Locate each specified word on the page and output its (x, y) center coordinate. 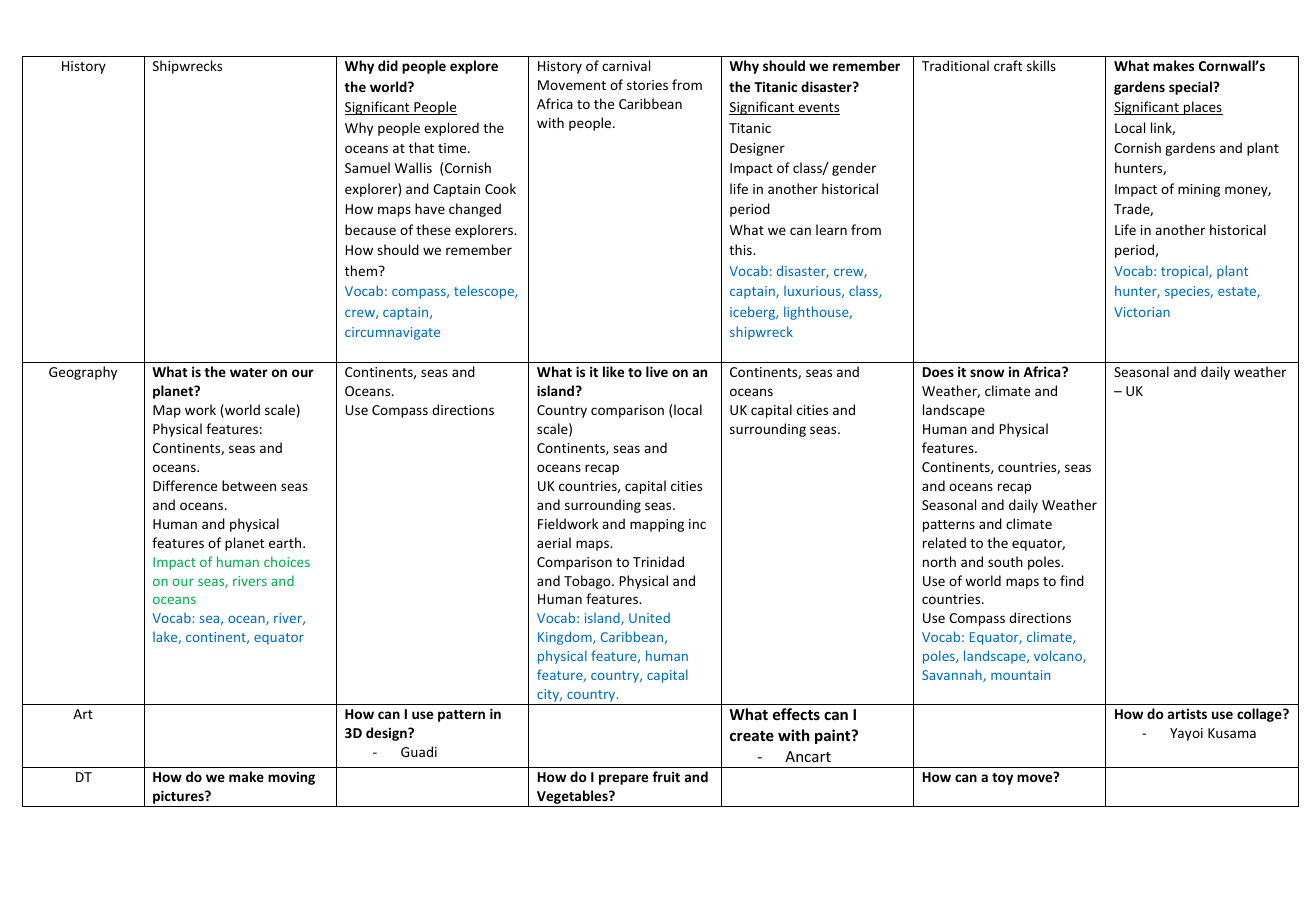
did (388, 65)
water (249, 372)
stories (647, 85)
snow (987, 373)
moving (291, 778)
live (657, 371)
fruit (666, 776)
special (1191, 88)
